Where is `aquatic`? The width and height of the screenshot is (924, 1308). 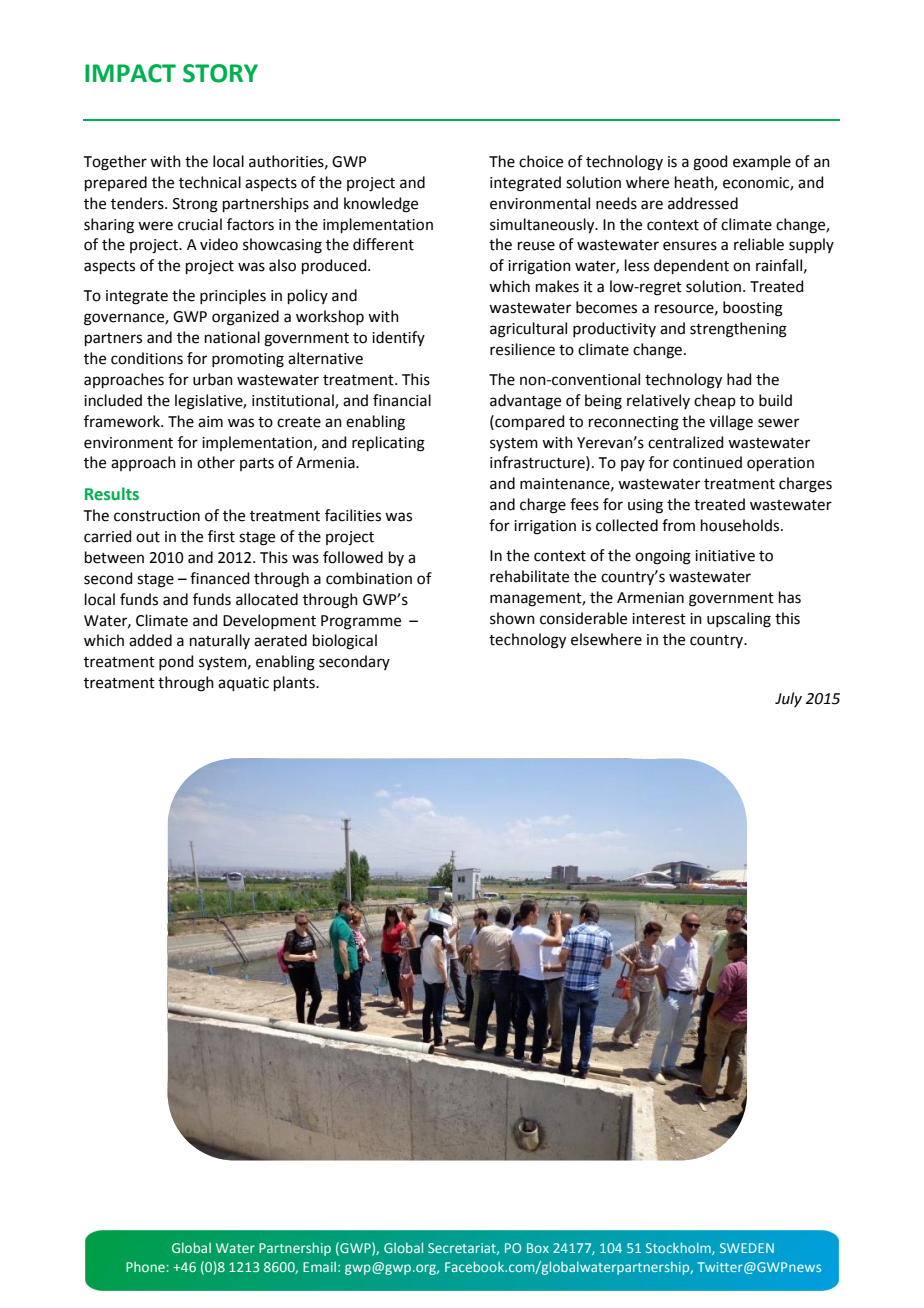
aquatic is located at coordinates (243, 684).
